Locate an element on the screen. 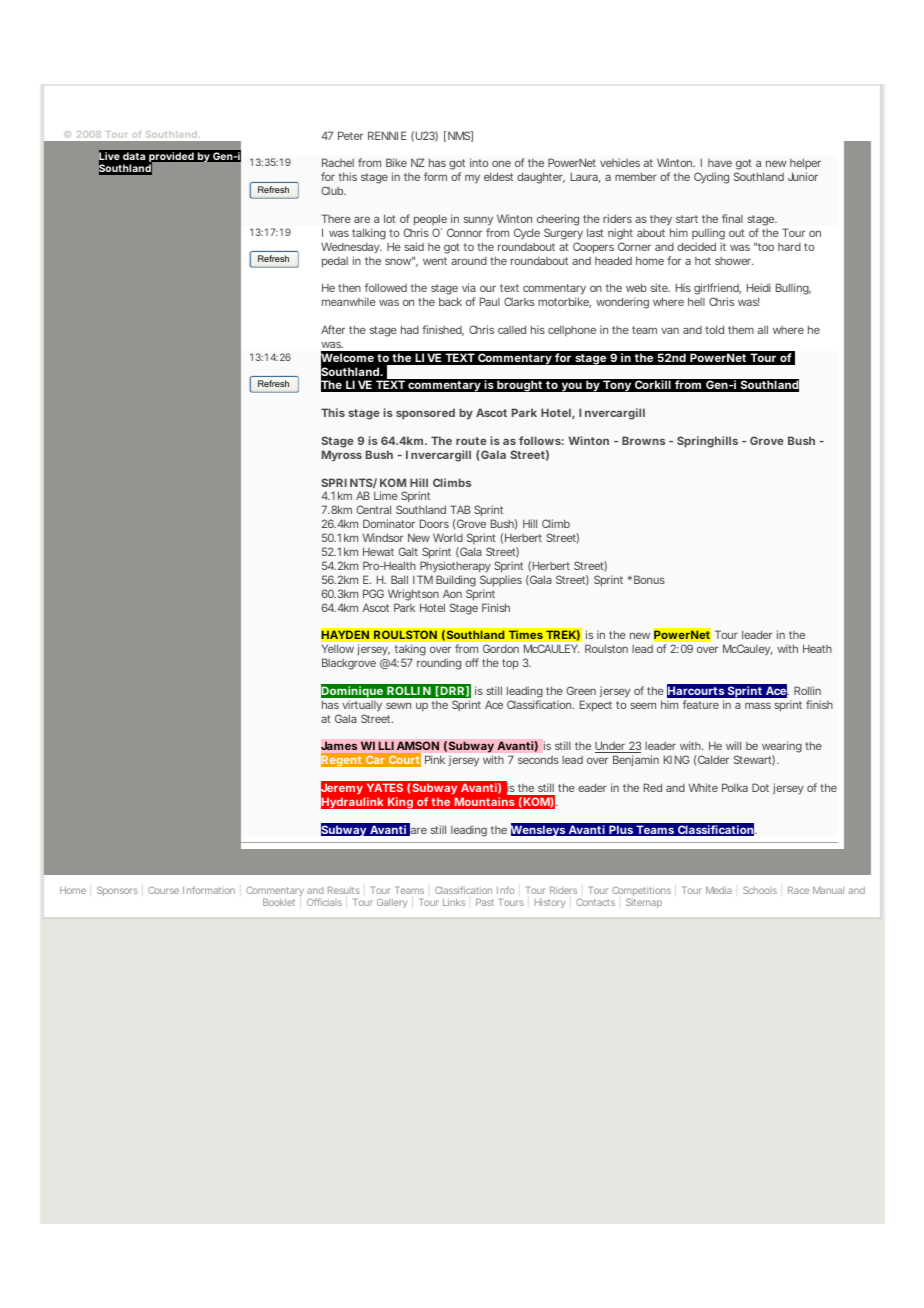  rounding is located at coordinates (439, 664).
